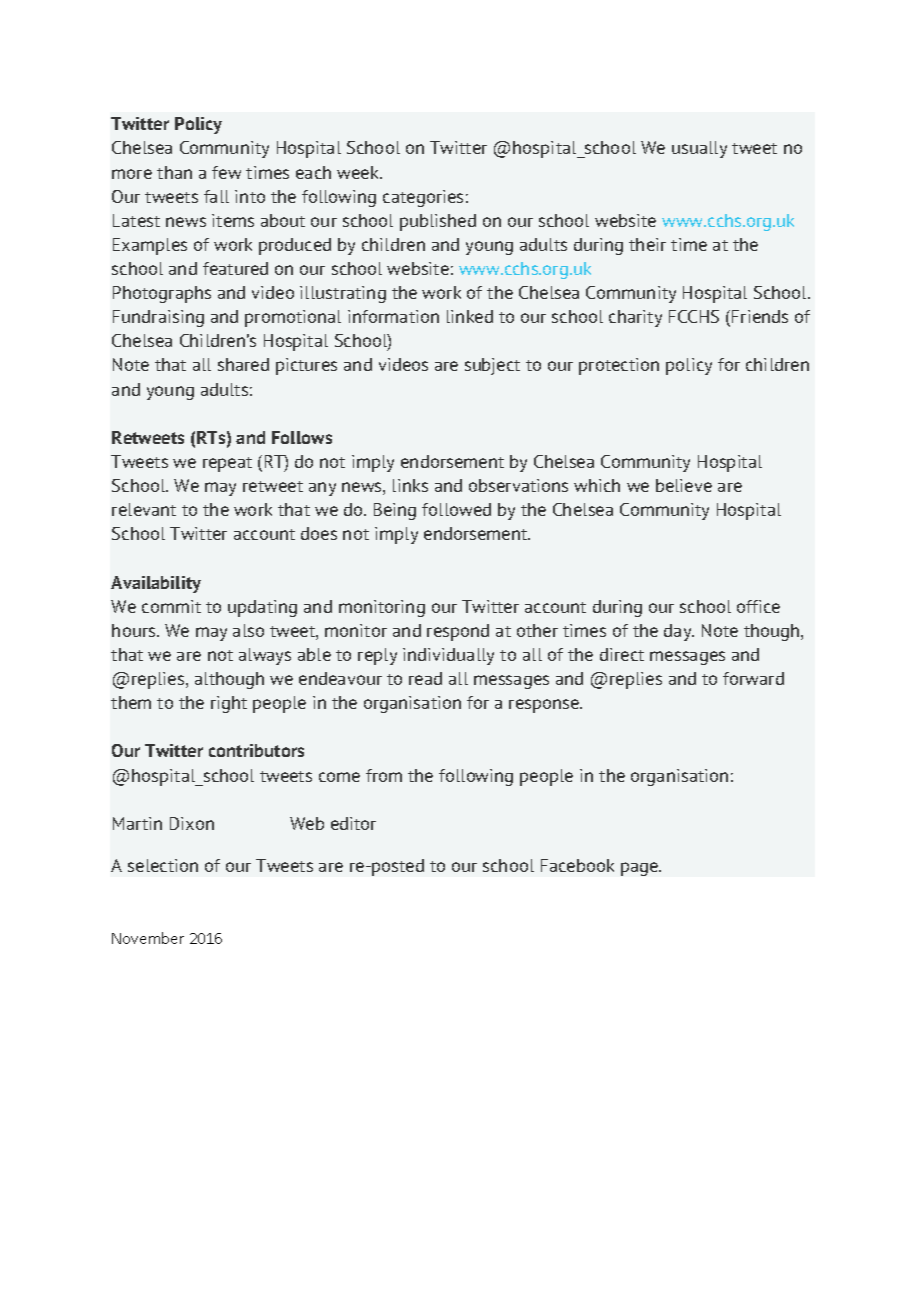  What do you see at coordinates (619, 366) in the screenshot?
I see `protection` at bounding box center [619, 366].
